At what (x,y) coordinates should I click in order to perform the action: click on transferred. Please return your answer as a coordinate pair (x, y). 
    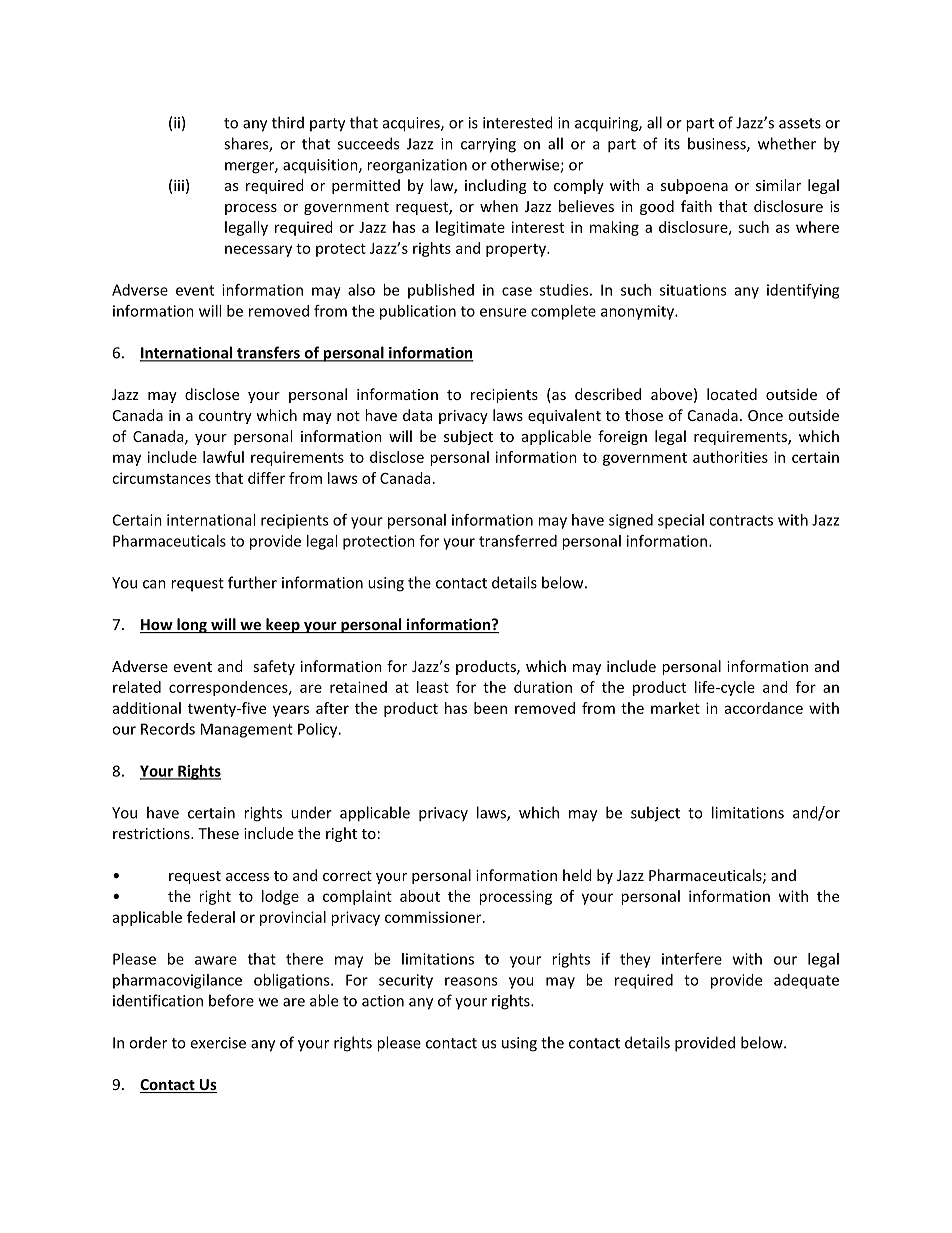
    Looking at the image, I should click on (518, 541).
